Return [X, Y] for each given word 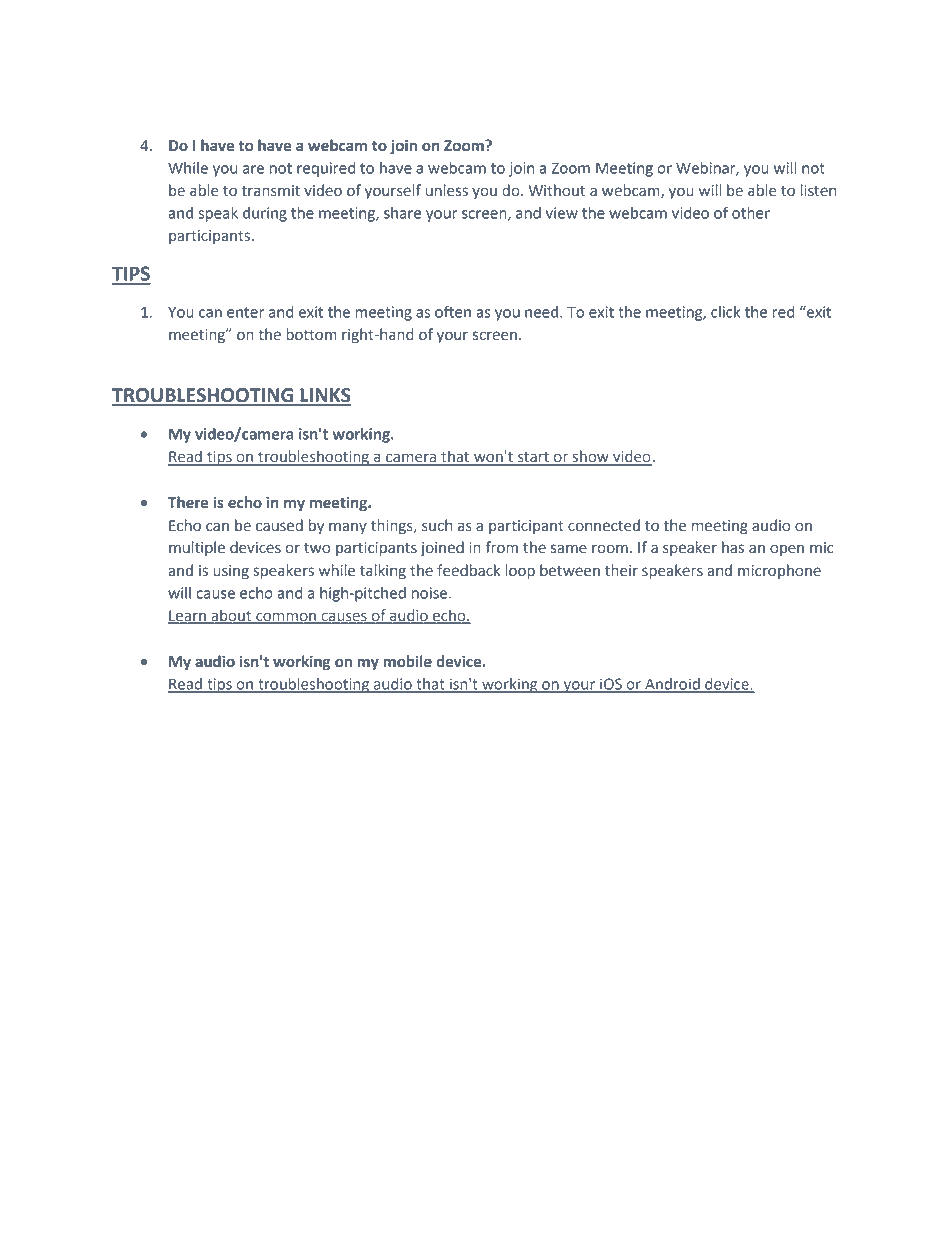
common [286, 618]
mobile [407, 661]
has [733, 547]
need [541, 312]
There [188, 502]
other [751, 213]
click [725, 312]
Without [557, 190]
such [437, 525]
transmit [271, 191]
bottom [311, 334]
